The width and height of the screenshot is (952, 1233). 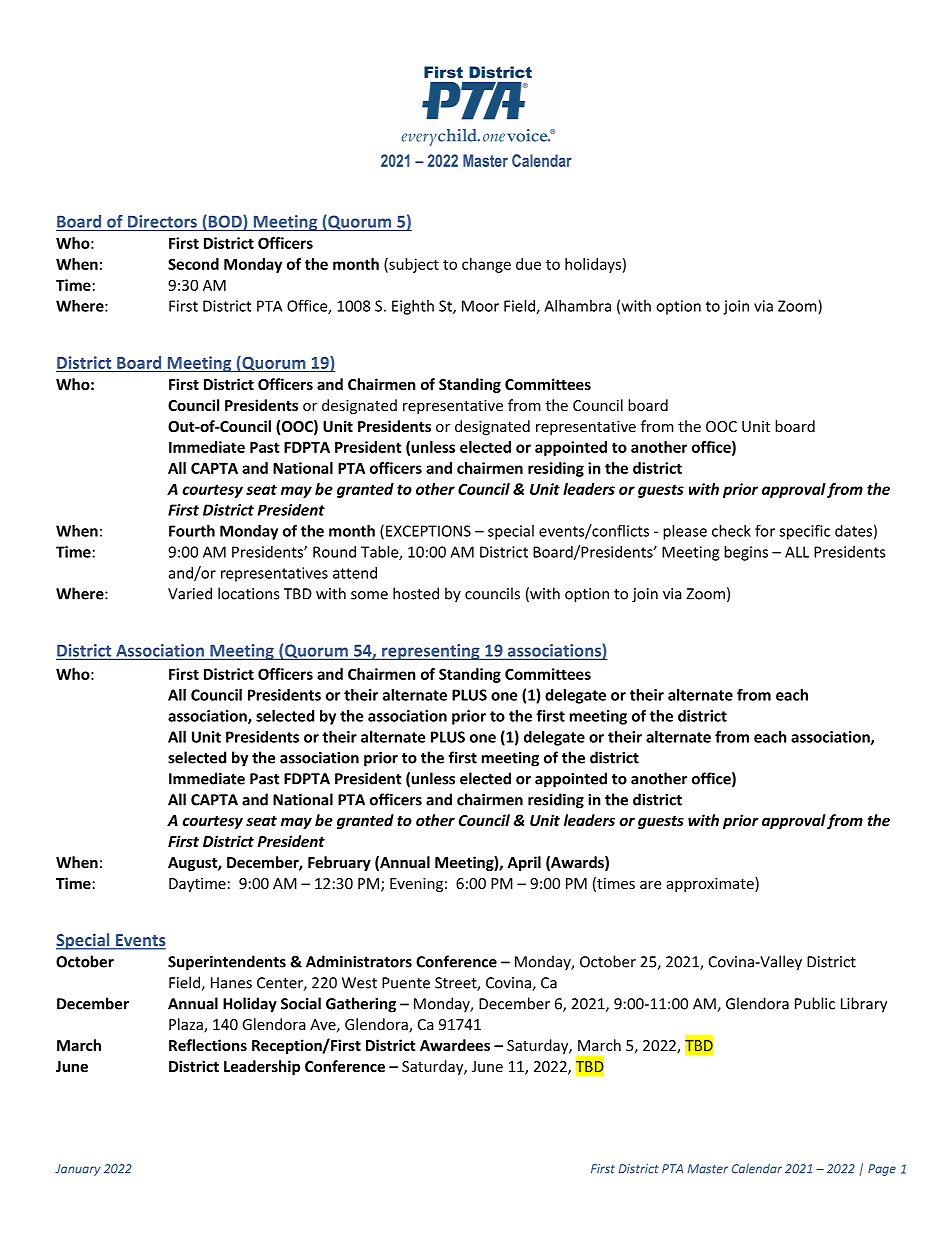 I want to click on January, so click(x=77, y=1170).
